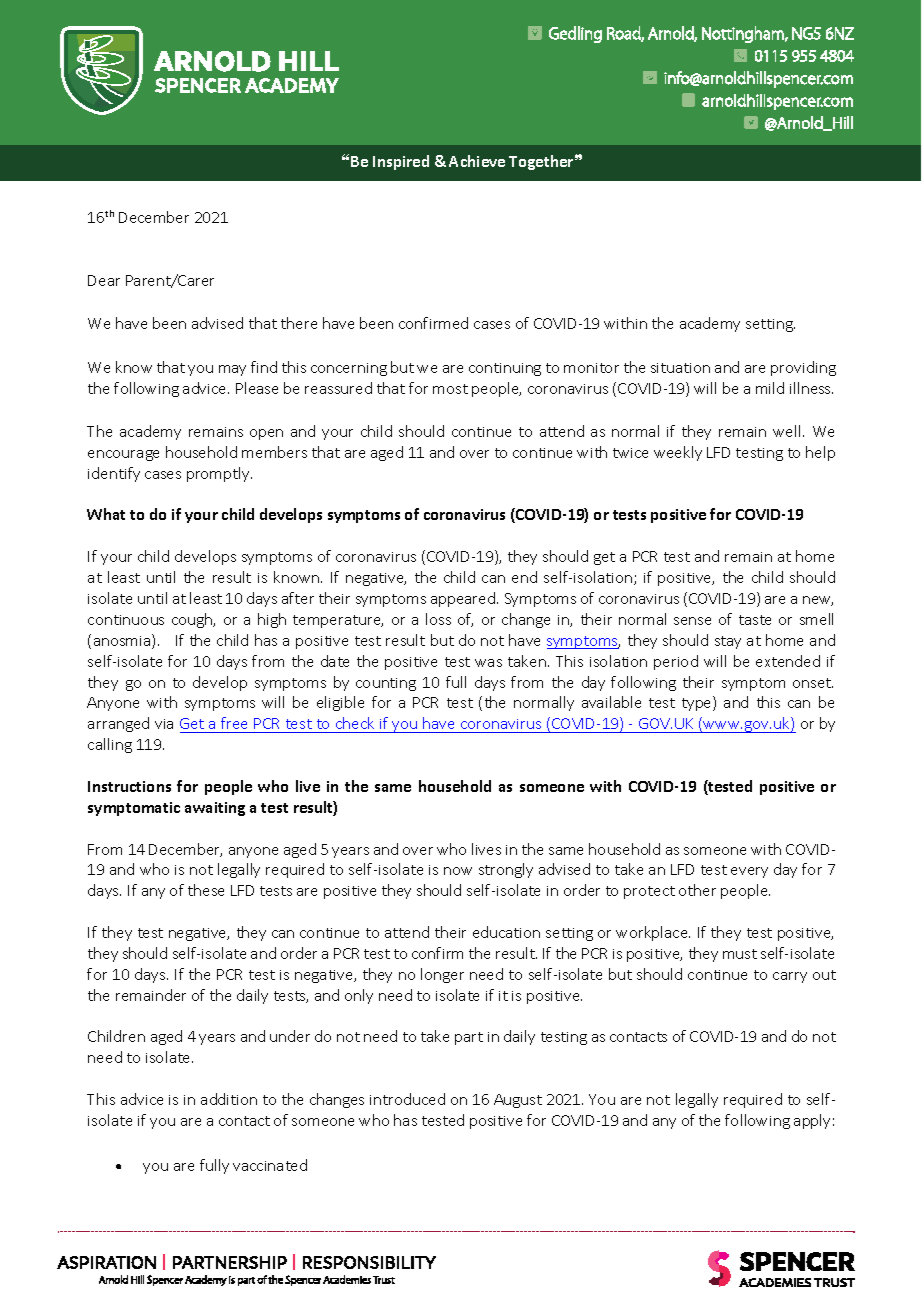  What do you see at coordinates (206, 890) in the document?
I see `these` at bounding box center [206, 890].
